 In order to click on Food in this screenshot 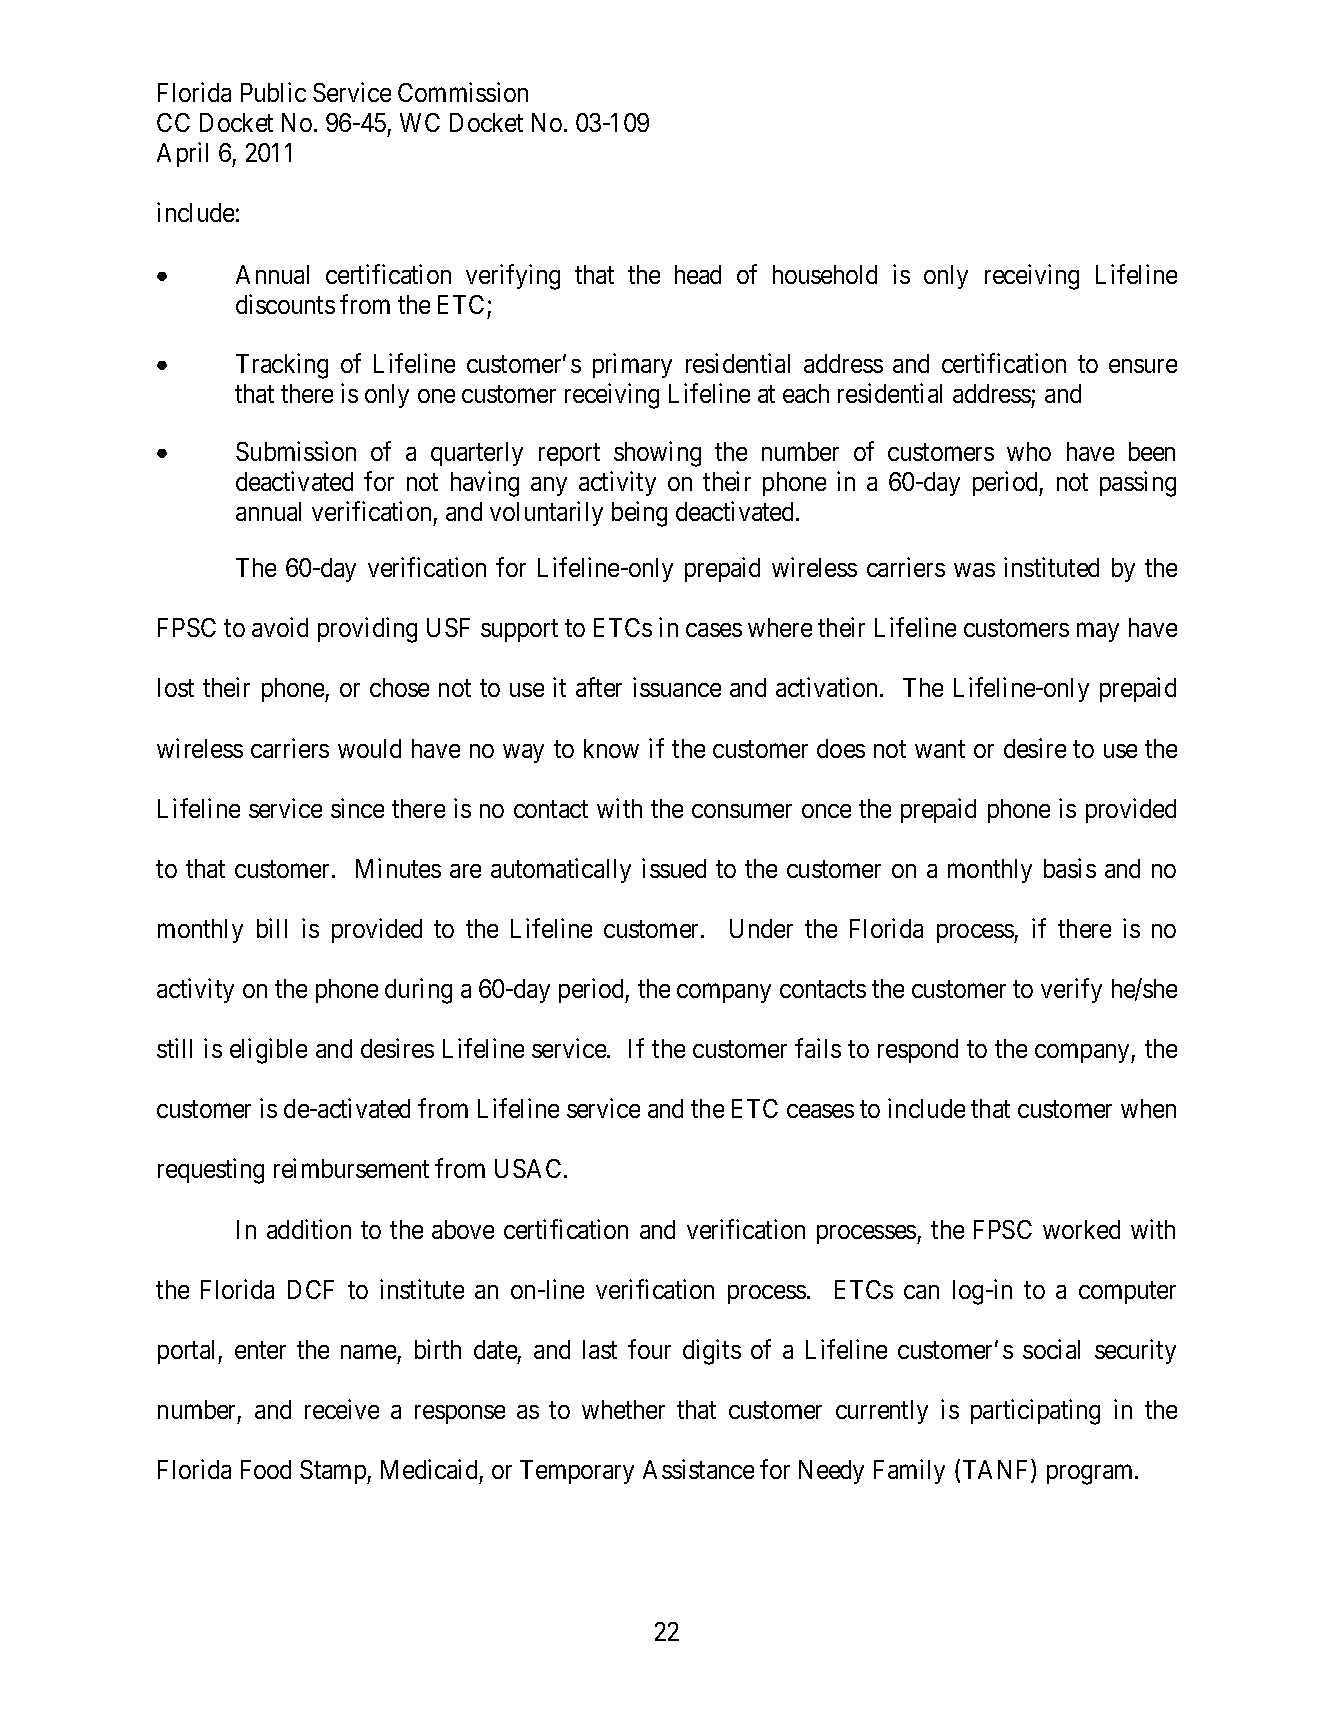, I will do `click(266, 1469)`.
